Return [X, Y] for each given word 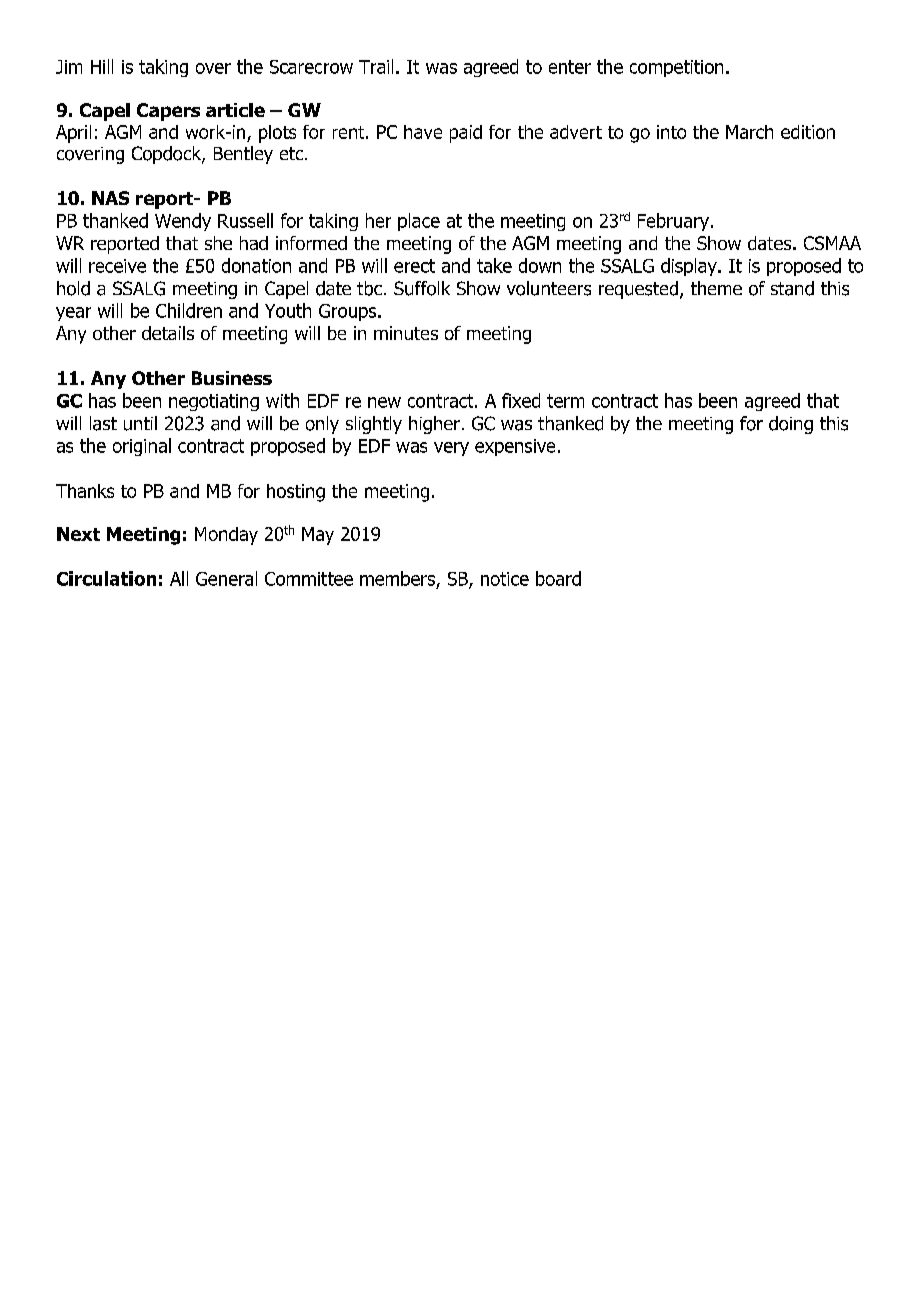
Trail [376, 66]
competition [676, 68]
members [397, 578]
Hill [102, 66]
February [673, 222]
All [179, 578]
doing [791, 425]
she [218, 243]
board [558, 578]
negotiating [214, 402]
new [384, 402]
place [419, 222]
